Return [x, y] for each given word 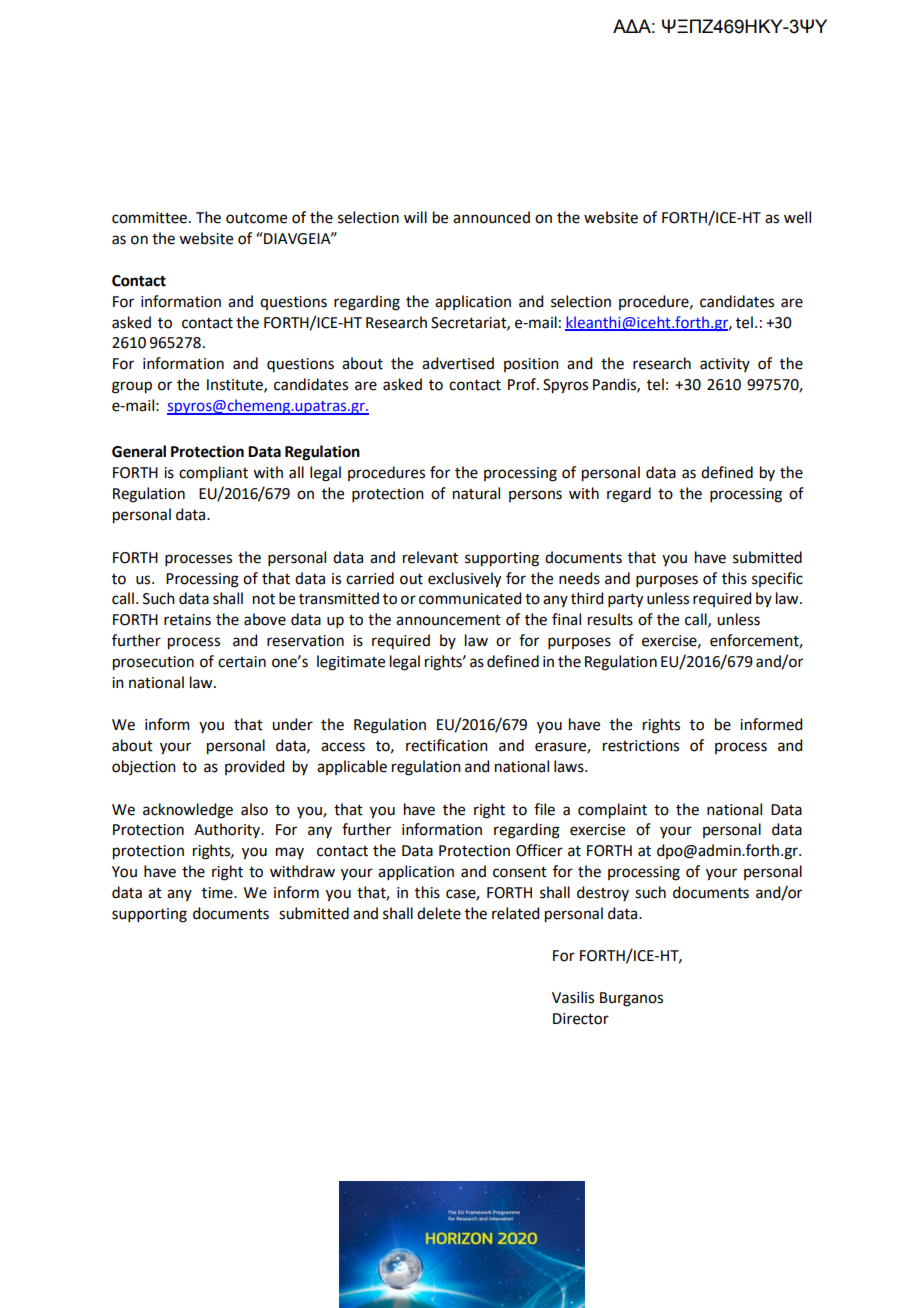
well [797, 217]
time [218, 893]
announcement [448, 620]
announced [491, 217]
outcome [256, 218]
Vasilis [573, 997]
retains [187, 620]
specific [777, 579]
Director [581, 1019]
